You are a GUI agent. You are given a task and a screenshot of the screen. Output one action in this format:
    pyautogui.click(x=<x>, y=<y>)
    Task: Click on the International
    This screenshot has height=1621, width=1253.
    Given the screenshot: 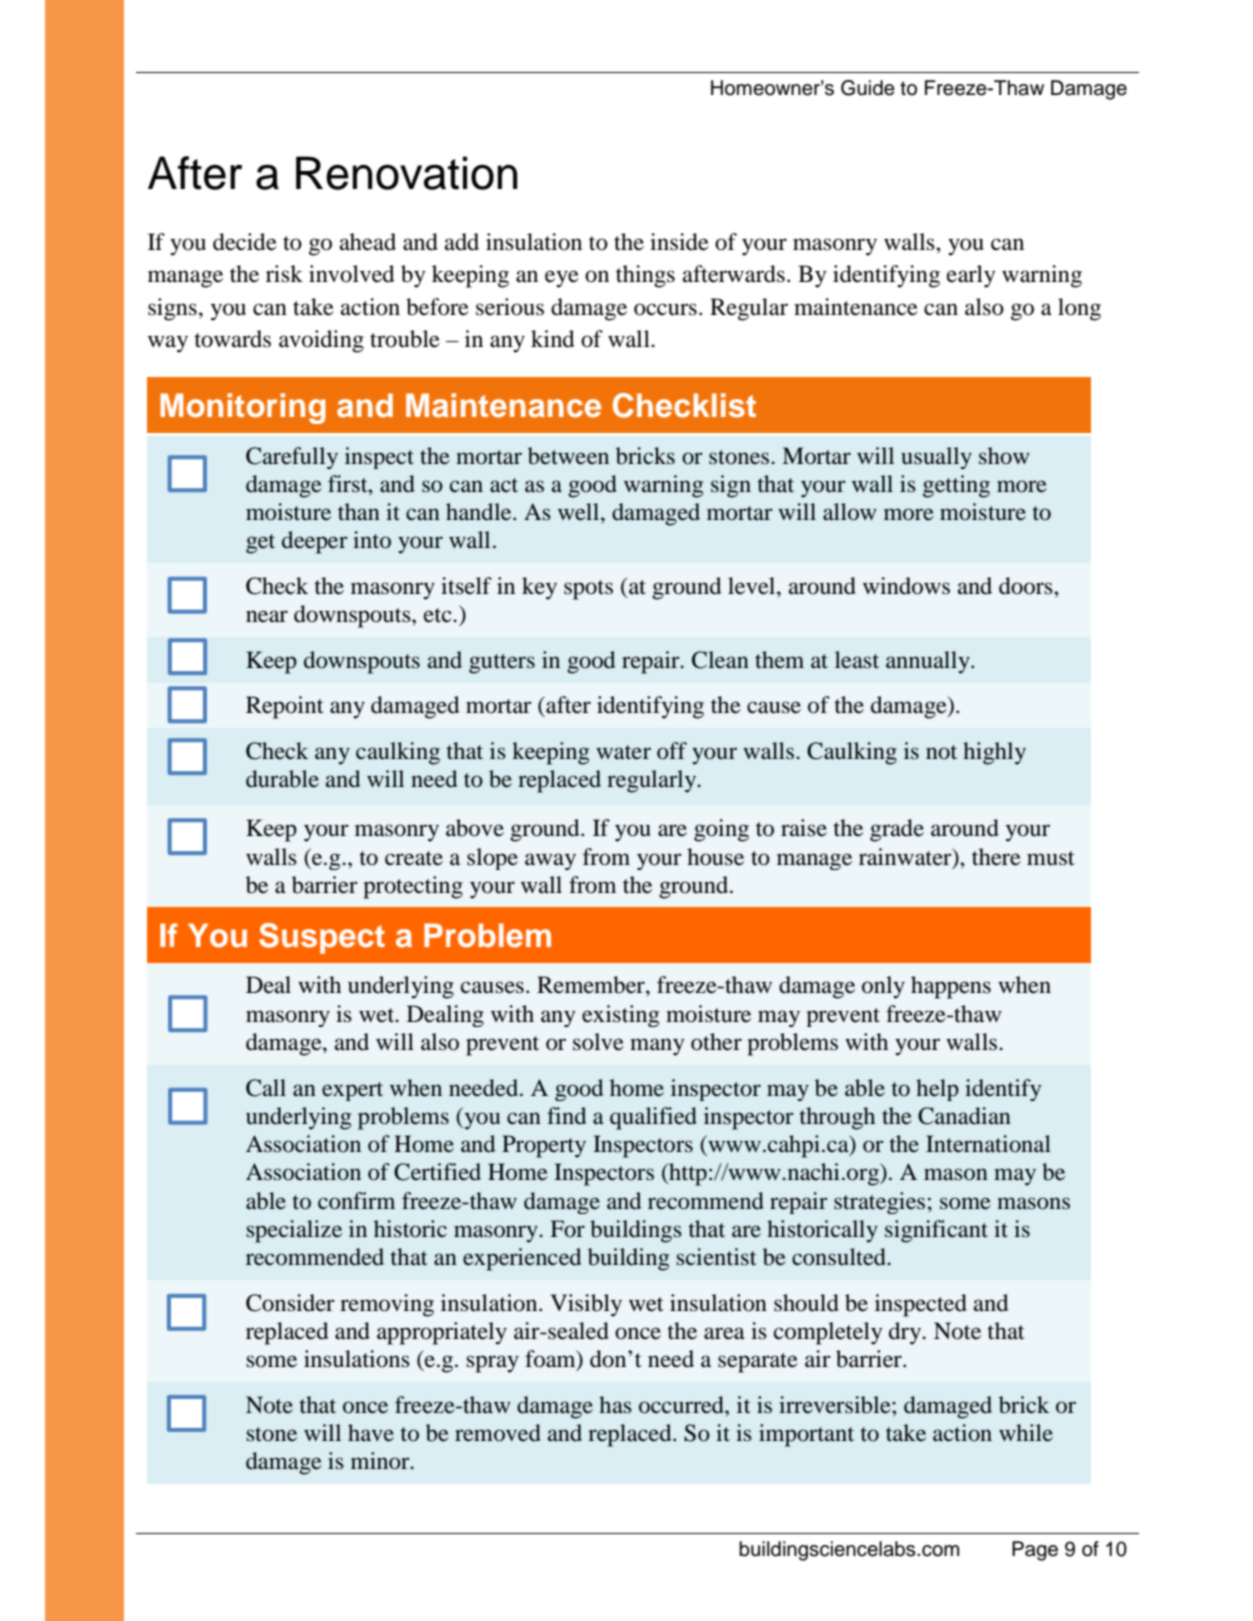 What is the action you would take?
    pyautogui.click(x=988, y=1144)
